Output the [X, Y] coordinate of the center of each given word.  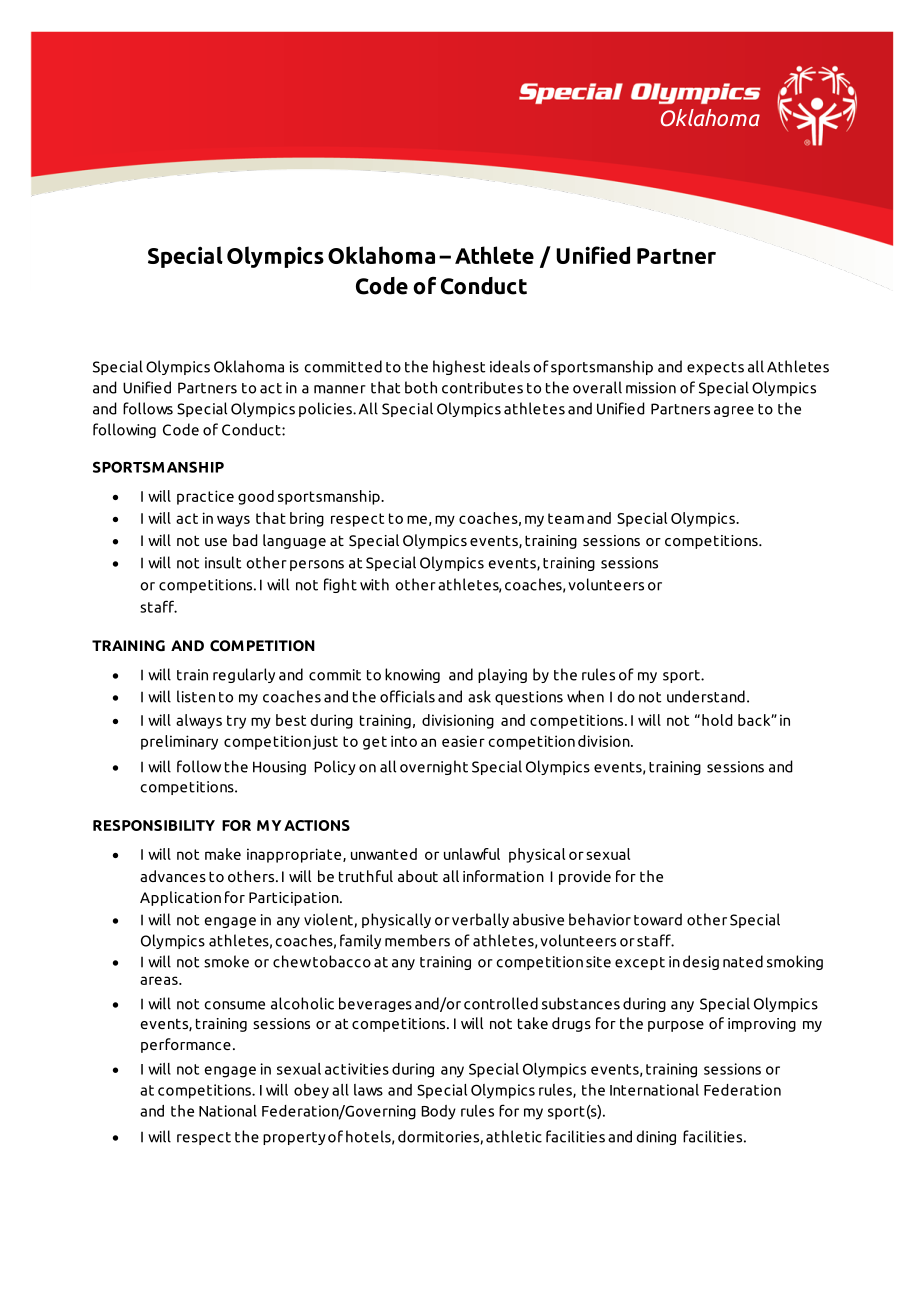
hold [717, 720]
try [236, 722]
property [294, 1138]
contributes [482, 387]
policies [326, 409]
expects [715, 368]
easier [463, 741]
